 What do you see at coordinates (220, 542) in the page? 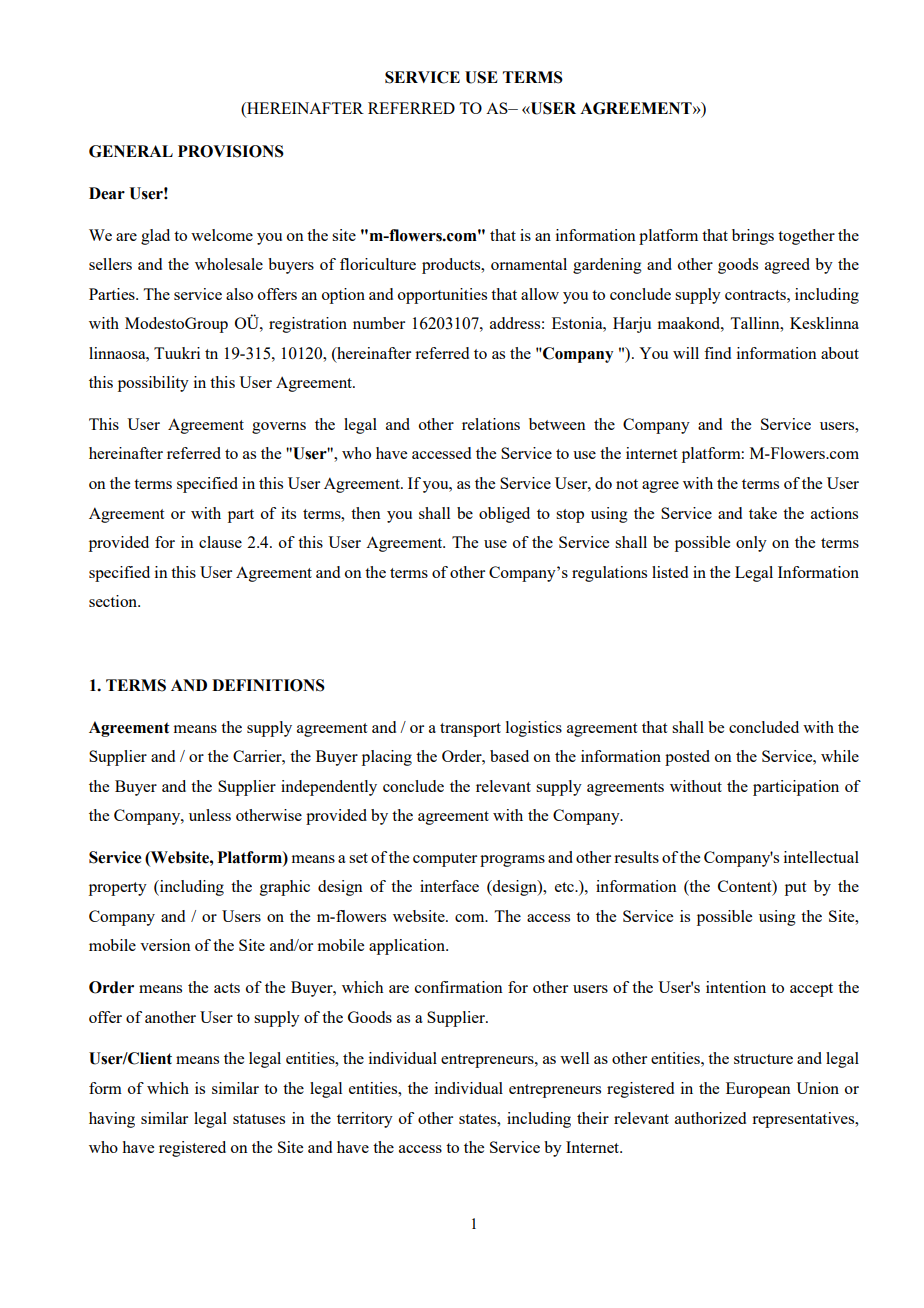
I see `clause` at bounding box center [220, 542].
